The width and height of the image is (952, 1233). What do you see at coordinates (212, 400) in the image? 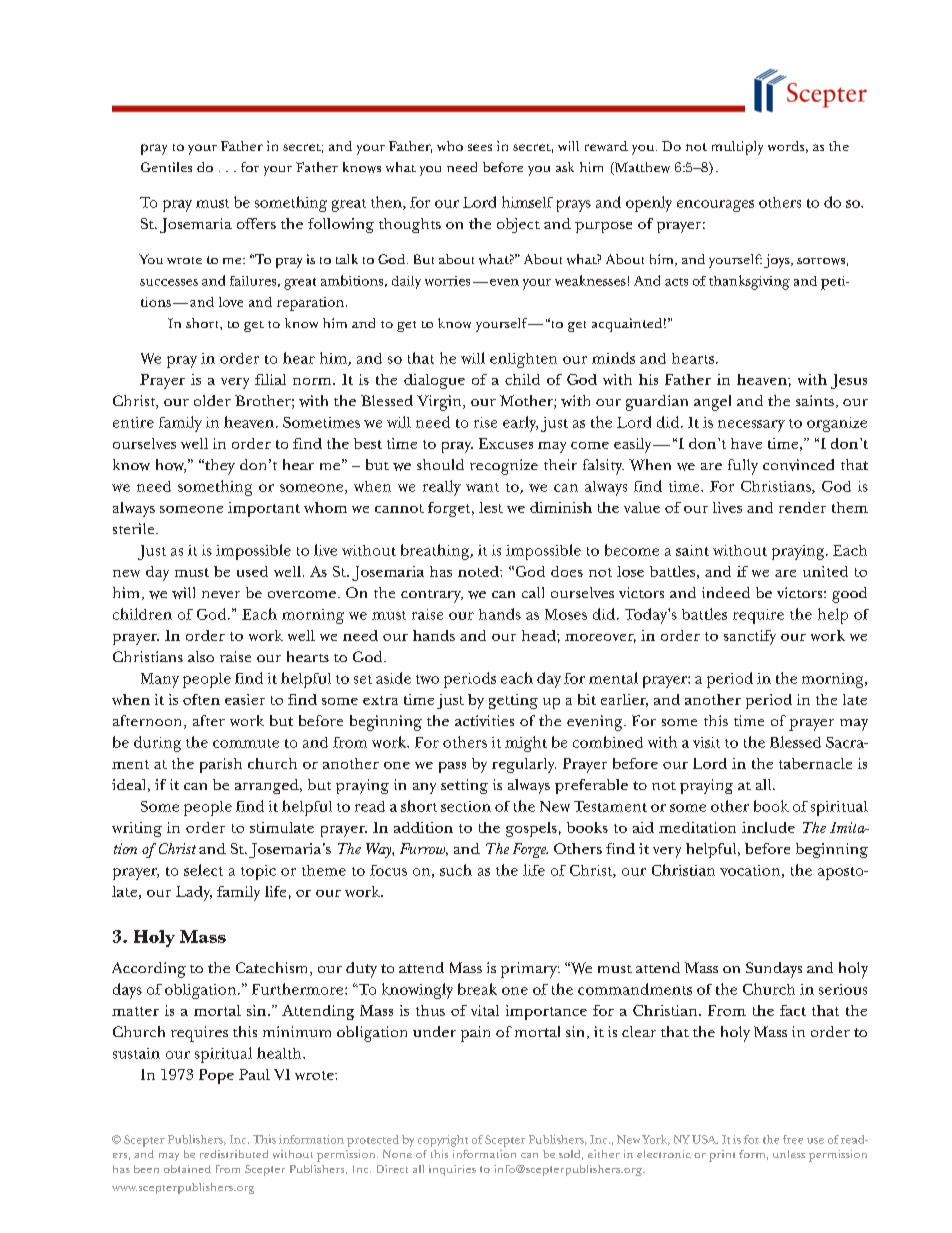
I see `older` at bounding box center [212, 400].
